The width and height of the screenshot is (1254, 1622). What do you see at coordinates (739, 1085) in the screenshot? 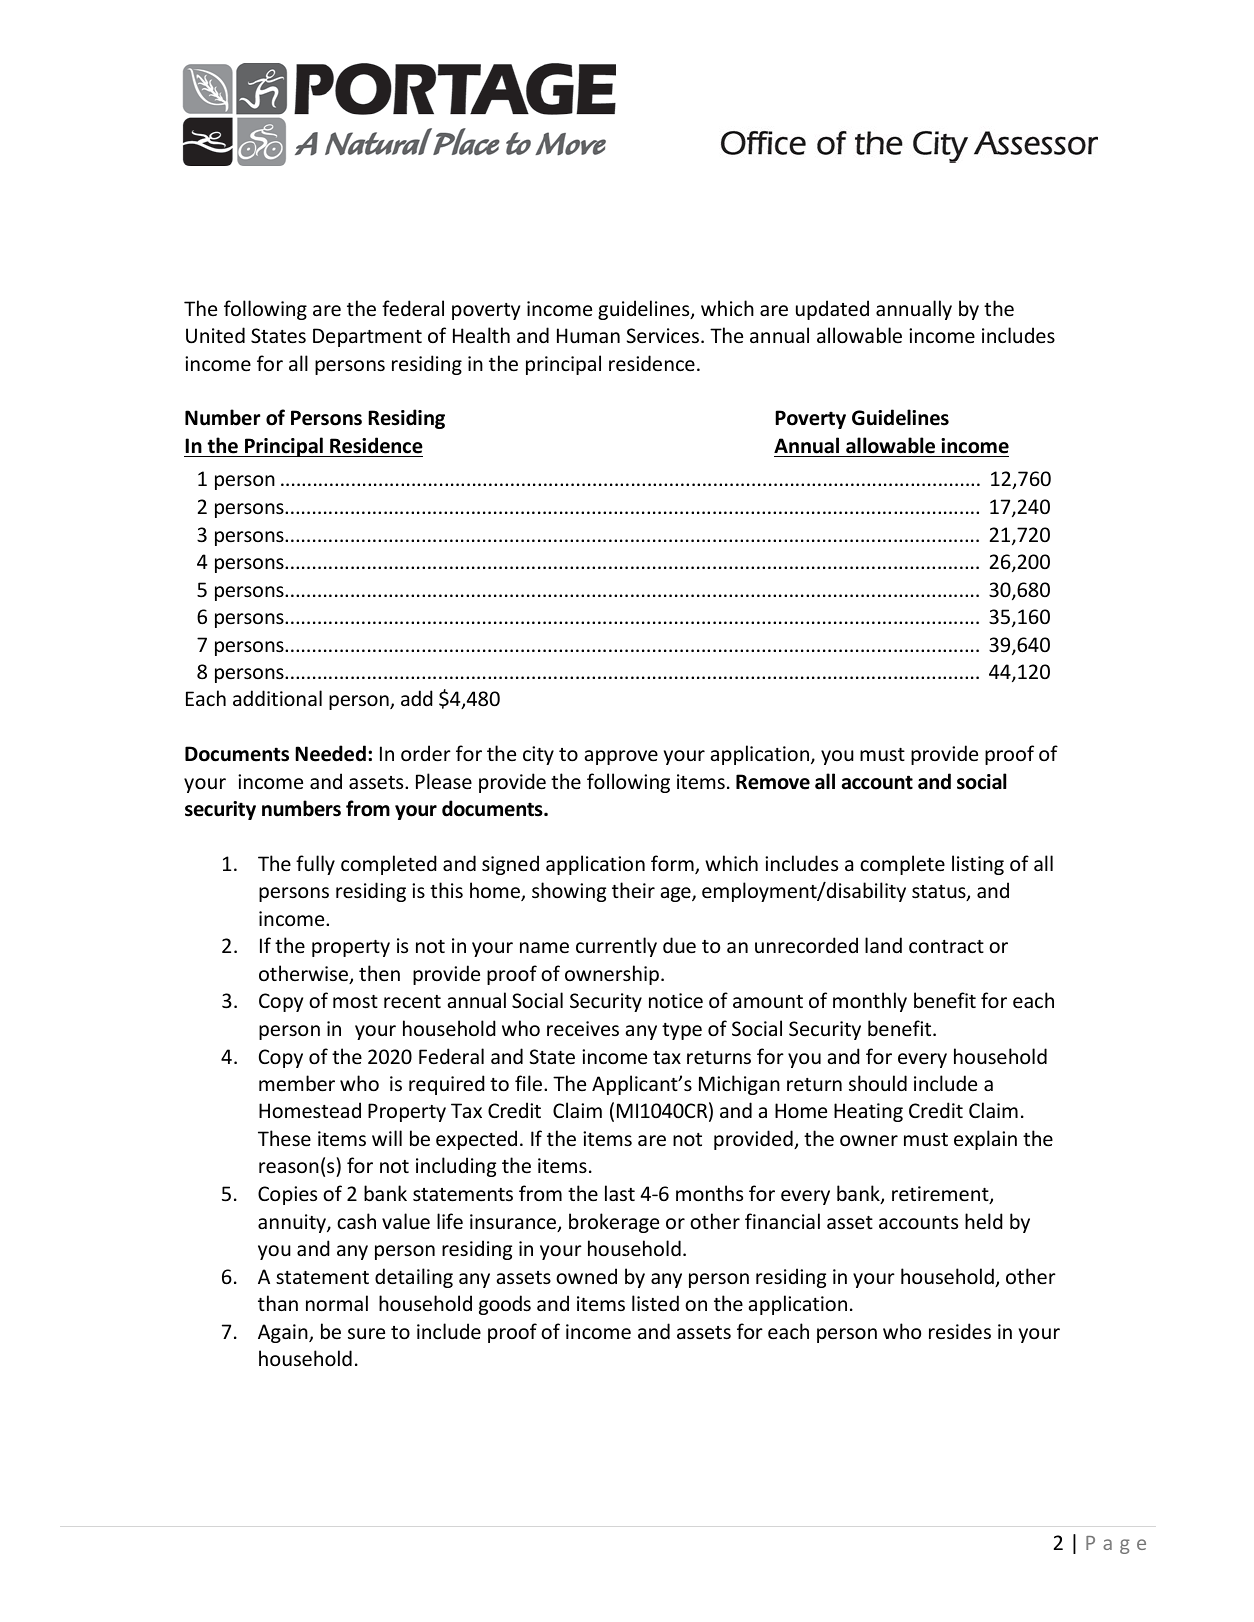
I see `Michigan` at bounding box center [739, 1085].
